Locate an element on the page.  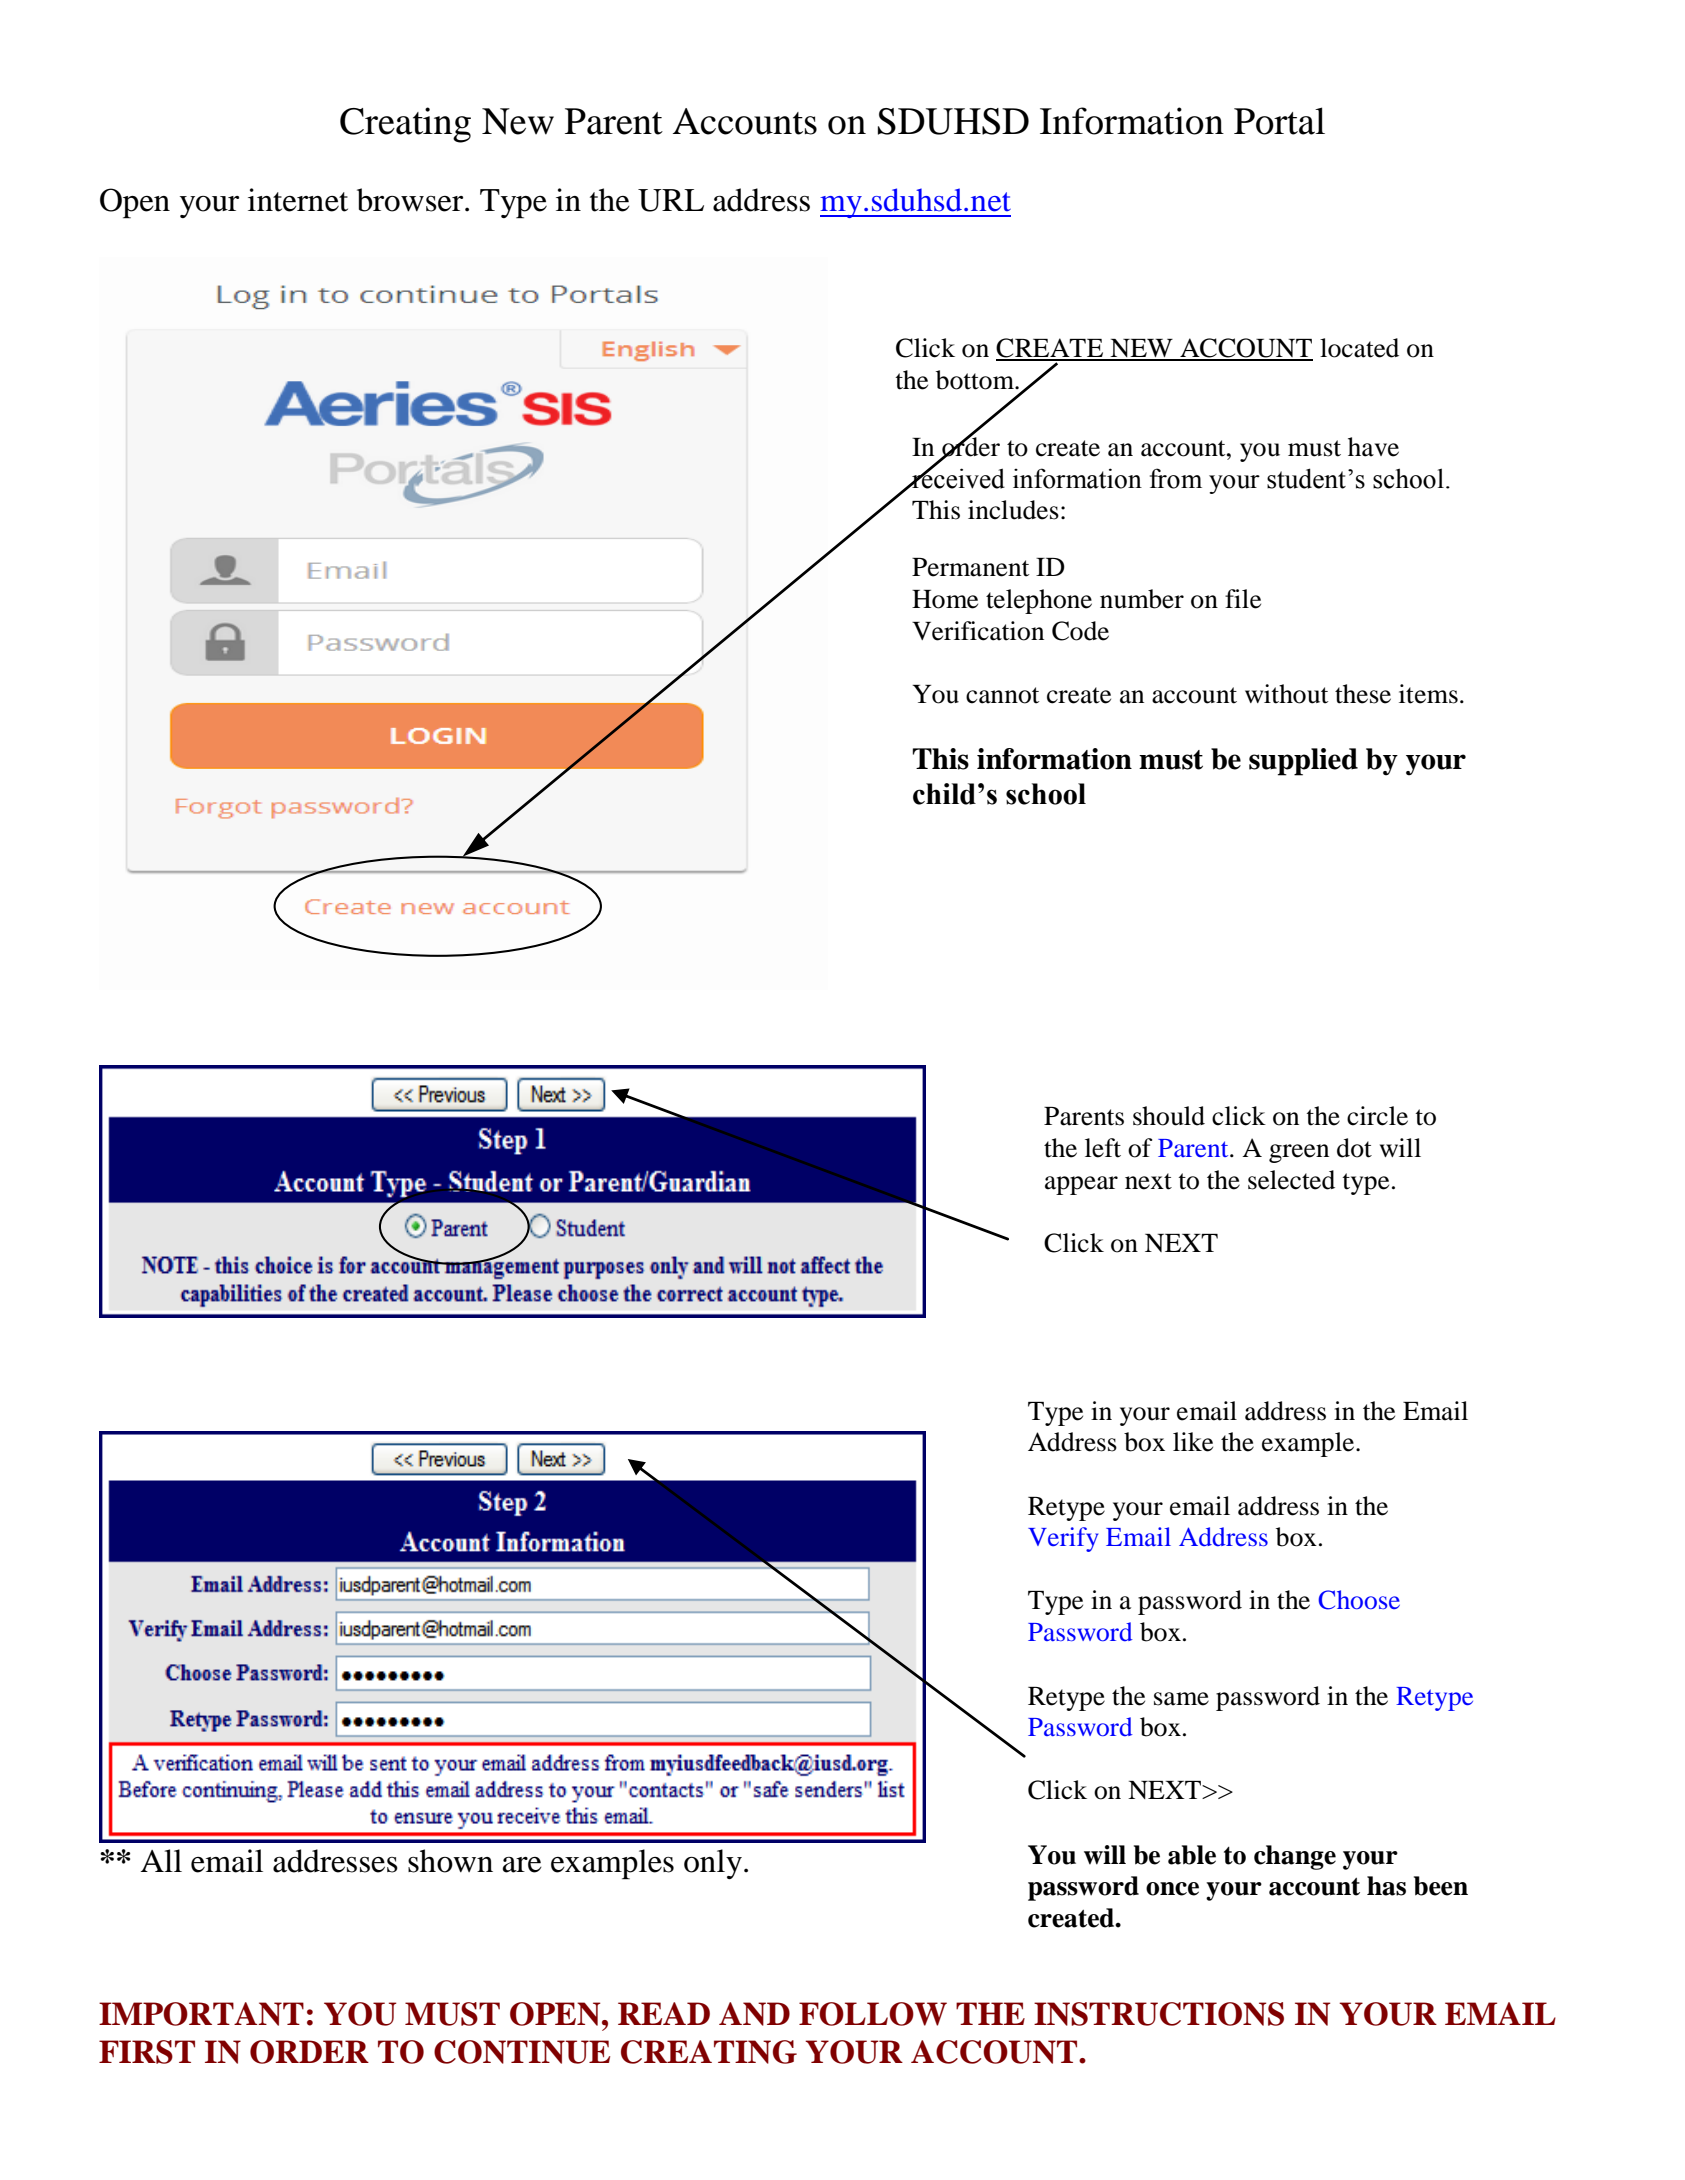
AND is located at coordinates (754, 2014).
